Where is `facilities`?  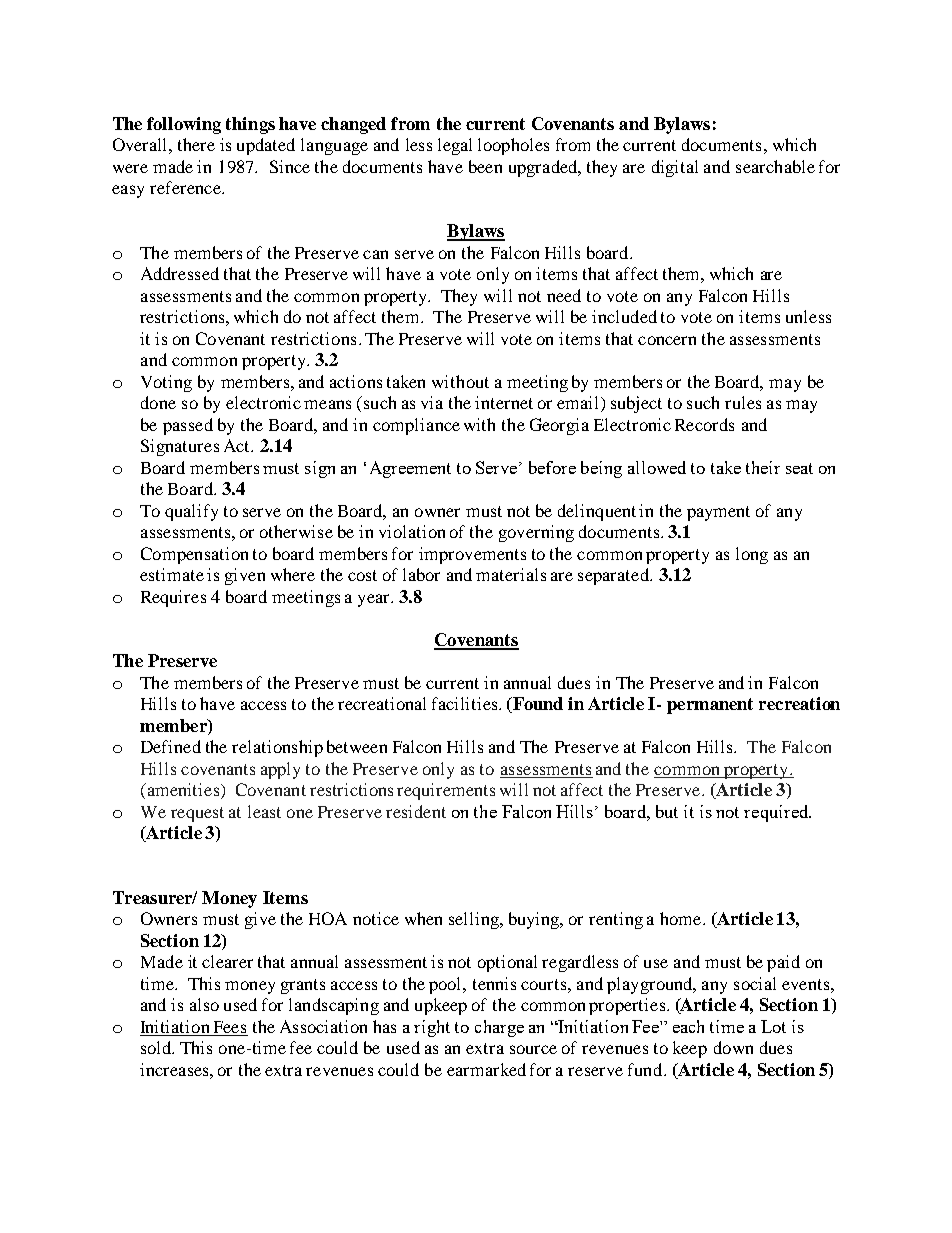
facilities is located at coordinates (466, 703).
